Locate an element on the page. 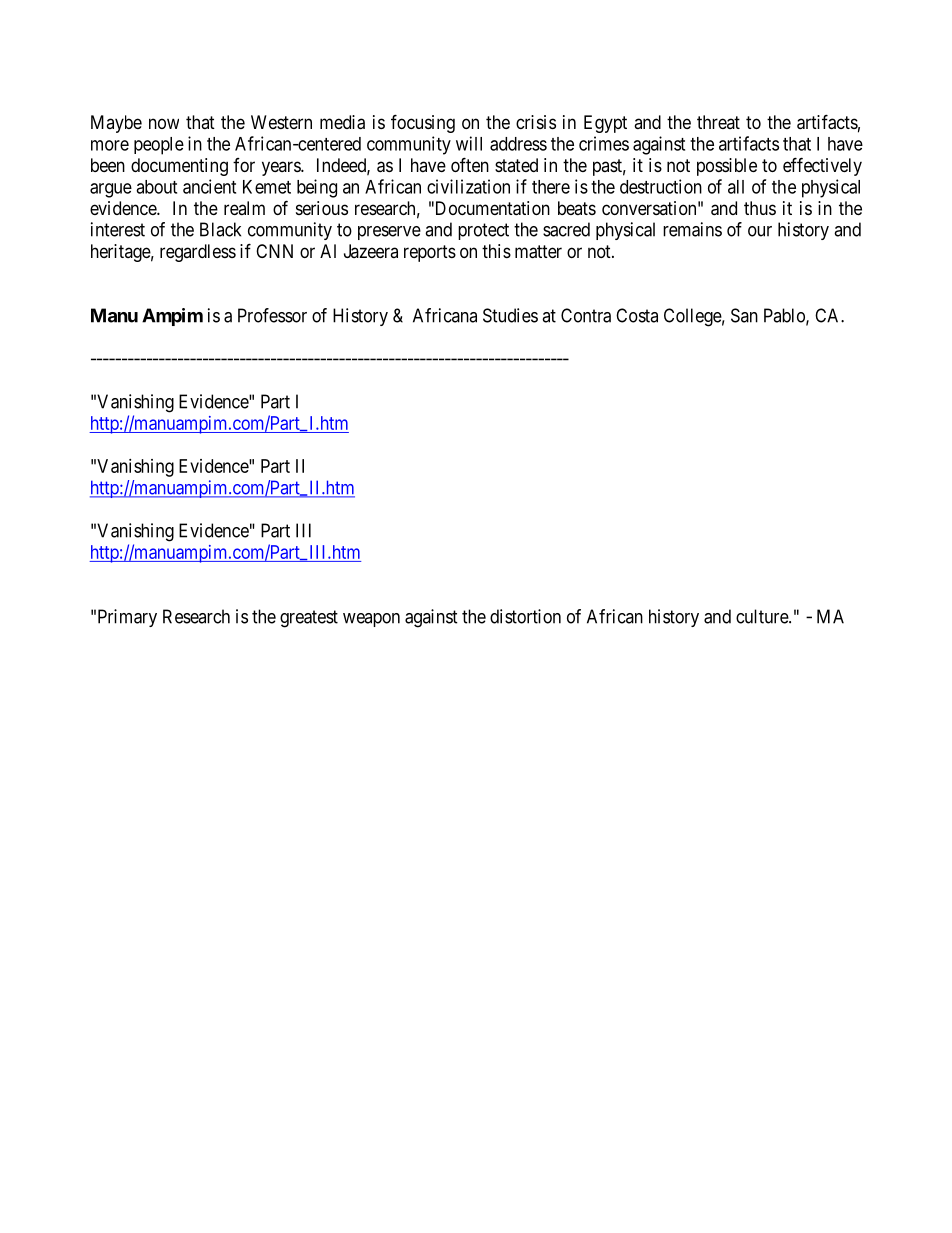 This document has width=952, height=1233. Professor is located at coordinates (272, 315).
